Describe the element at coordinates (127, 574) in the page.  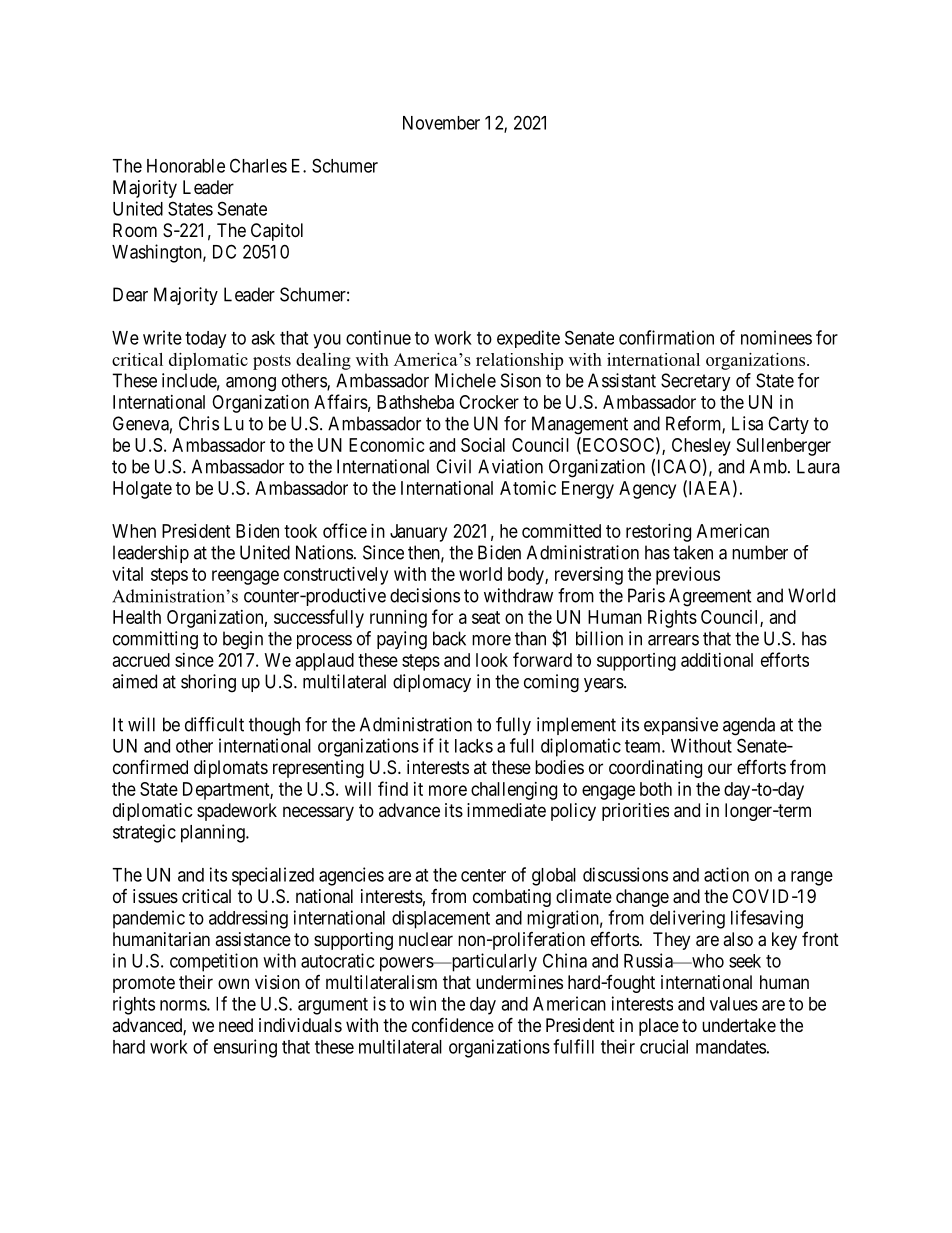
I see `vital` at that location.
